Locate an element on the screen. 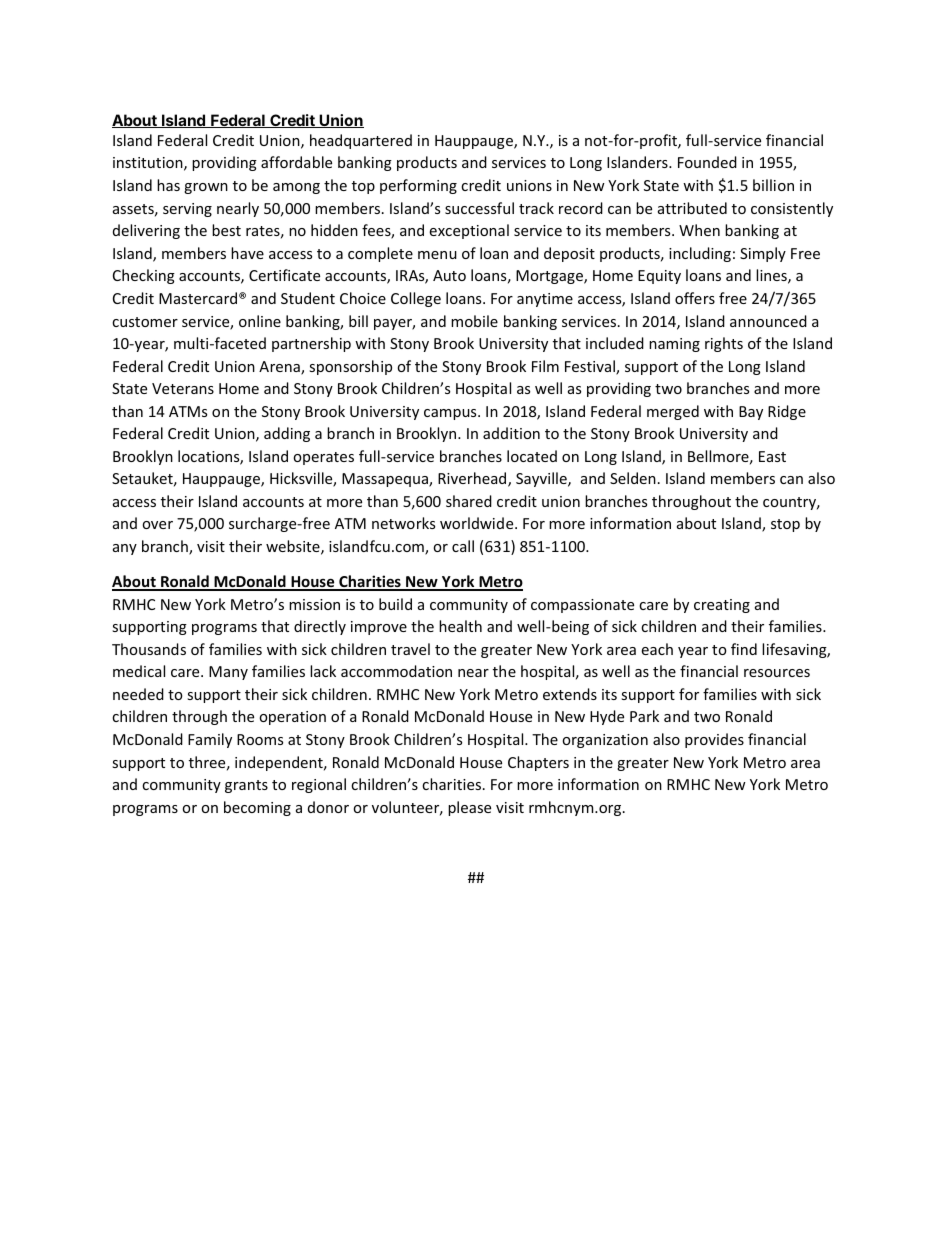  performing is located at coordinates (418, 186).
